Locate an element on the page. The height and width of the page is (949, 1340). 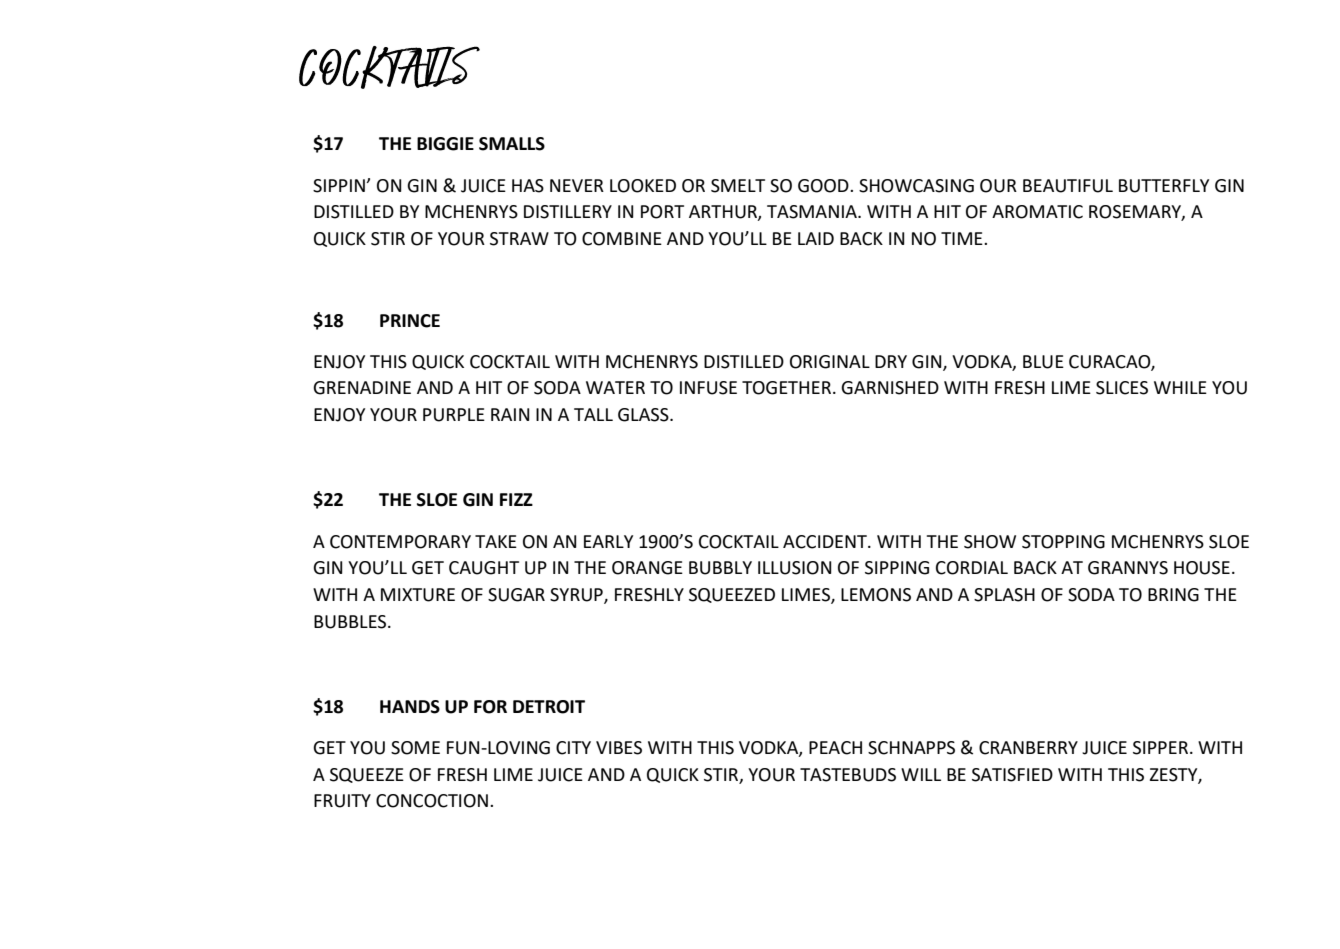
MIXTURE is located at coordinates (418, 595).
